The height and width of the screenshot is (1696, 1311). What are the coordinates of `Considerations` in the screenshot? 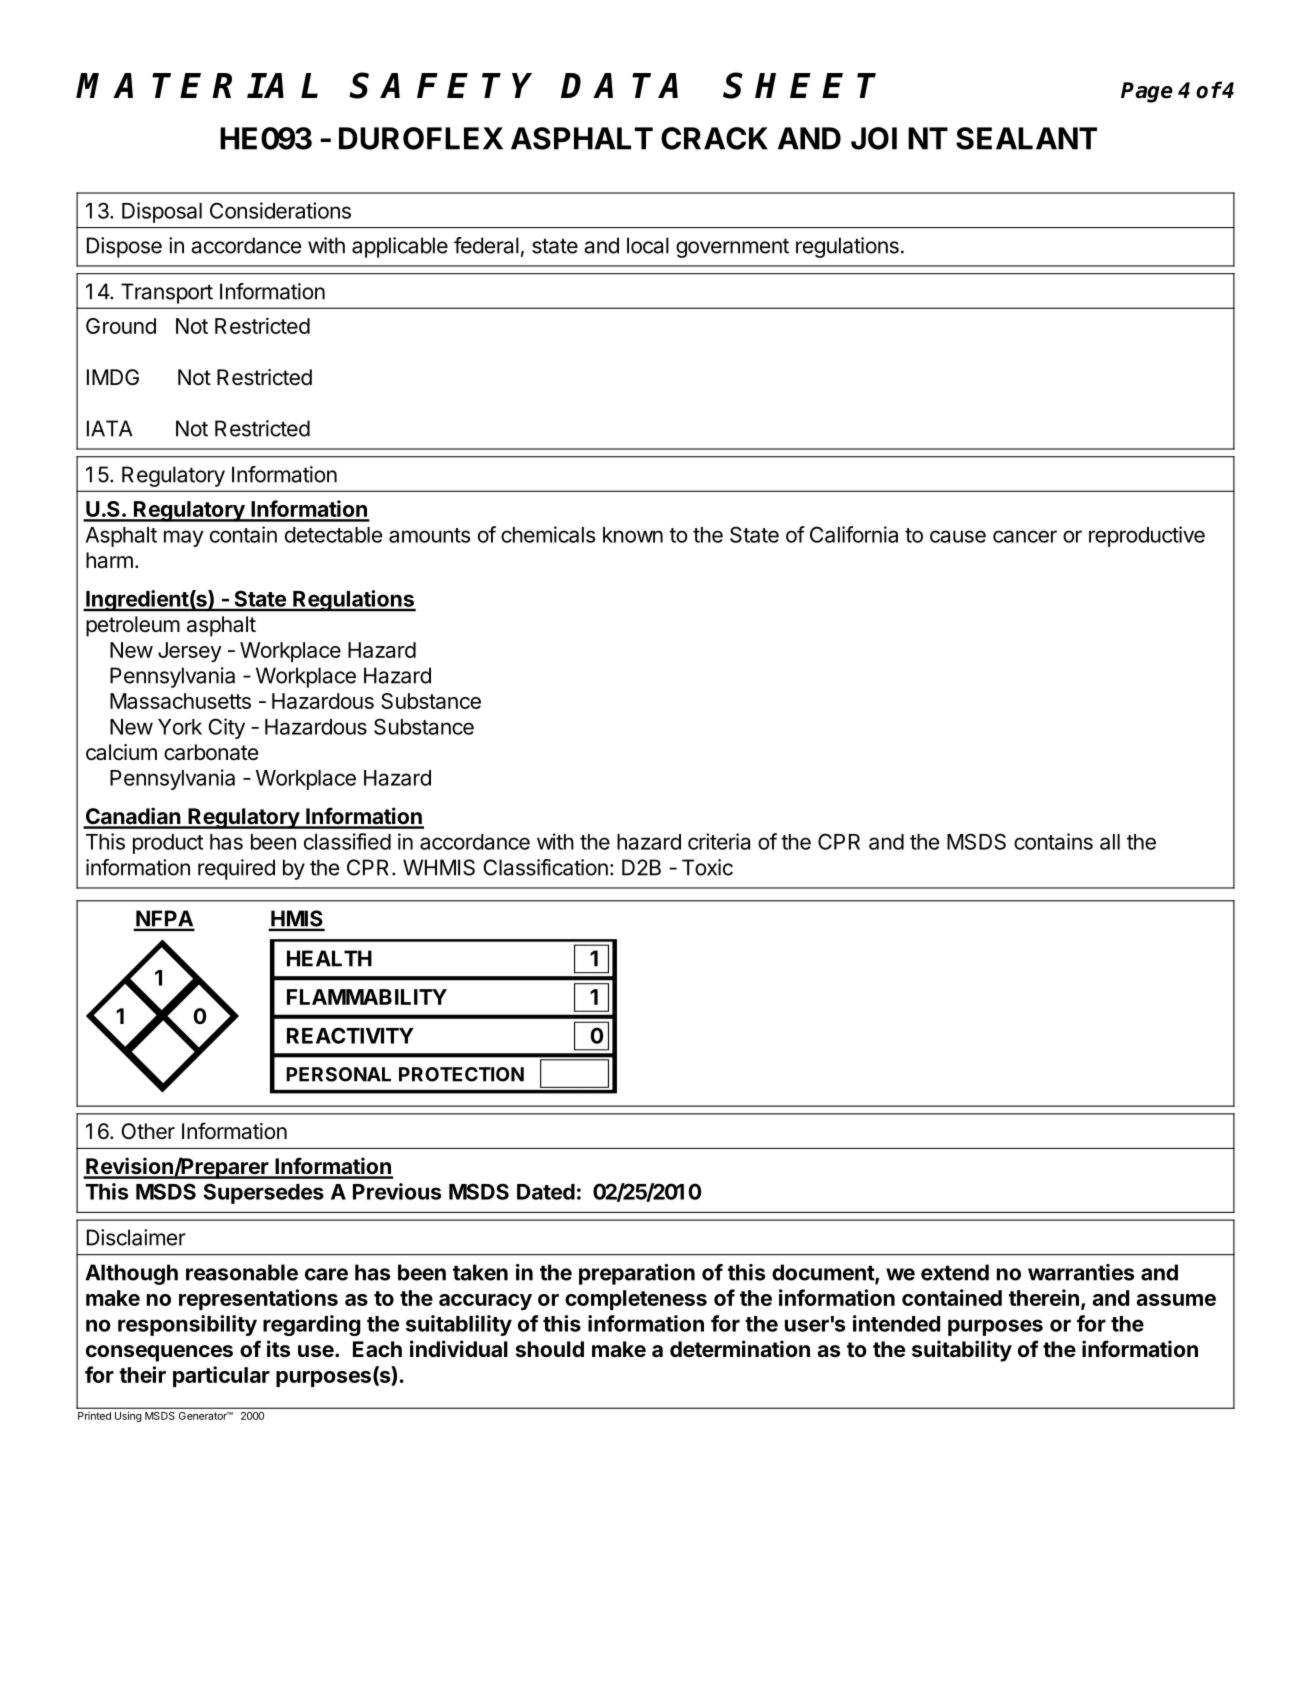 It's located at (280, 210).
